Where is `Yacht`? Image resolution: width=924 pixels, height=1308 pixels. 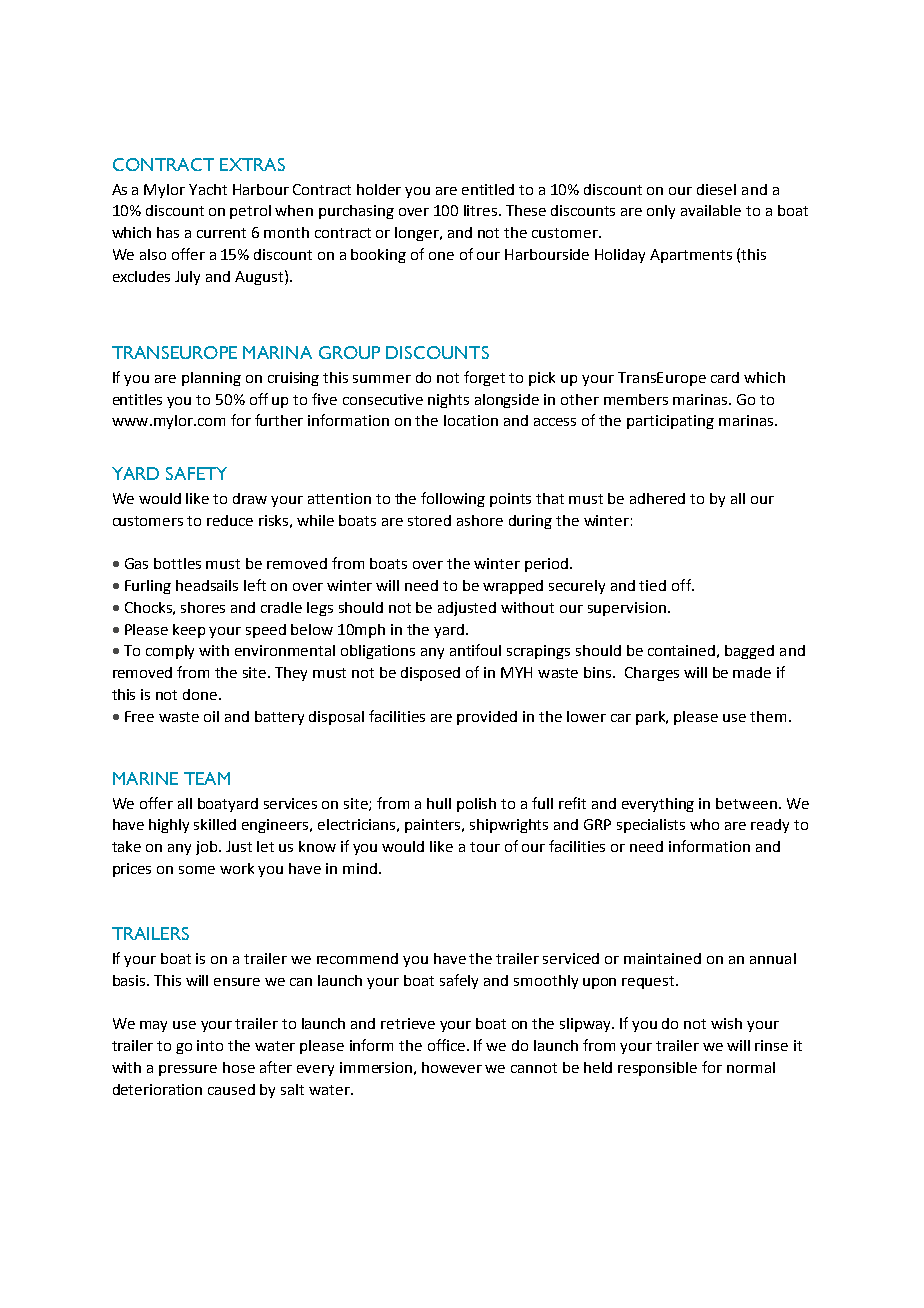
Yacht is located at coordinates (208, 189).
